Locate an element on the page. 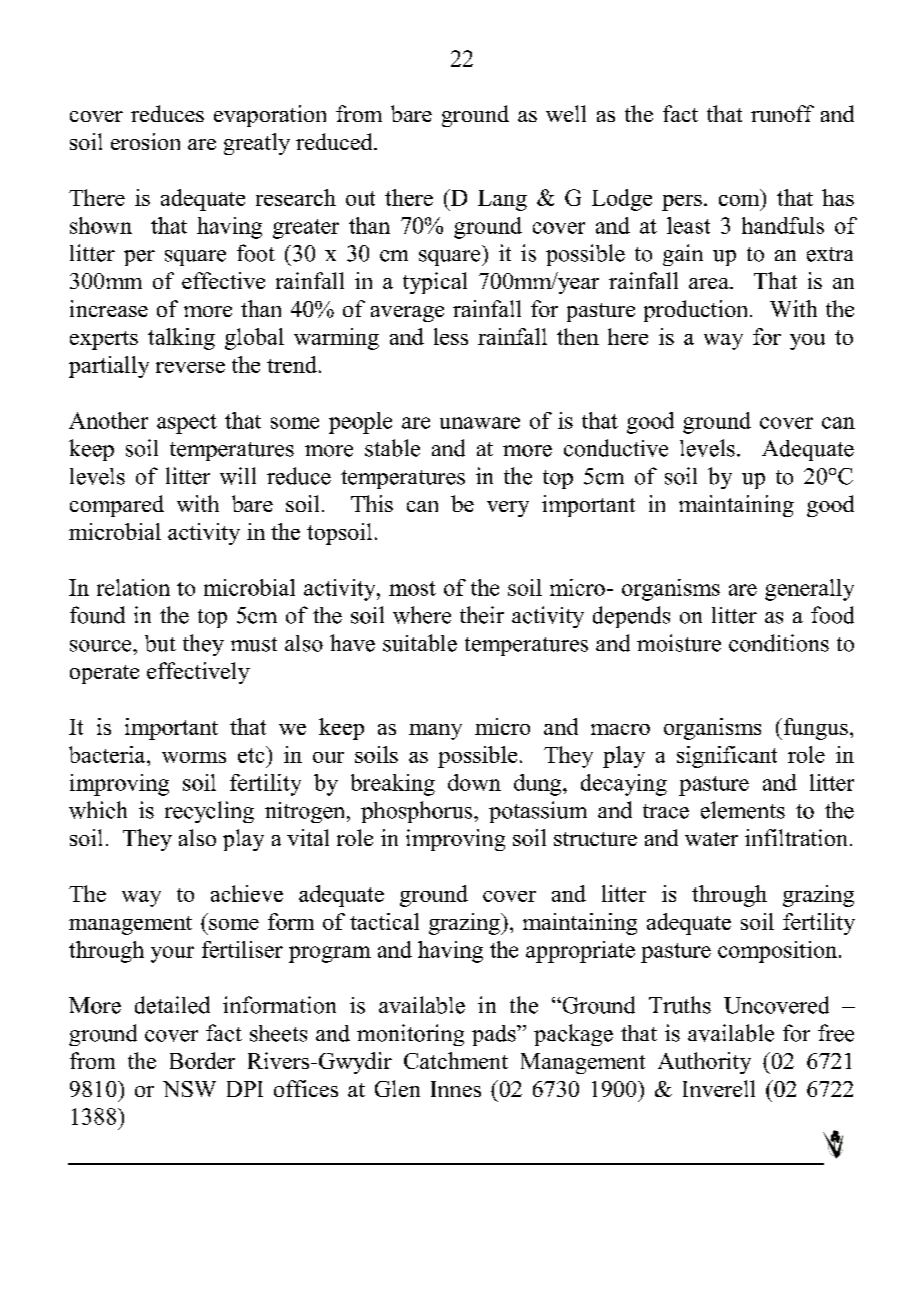  Catchment is located at coordinates (456, 1060).
